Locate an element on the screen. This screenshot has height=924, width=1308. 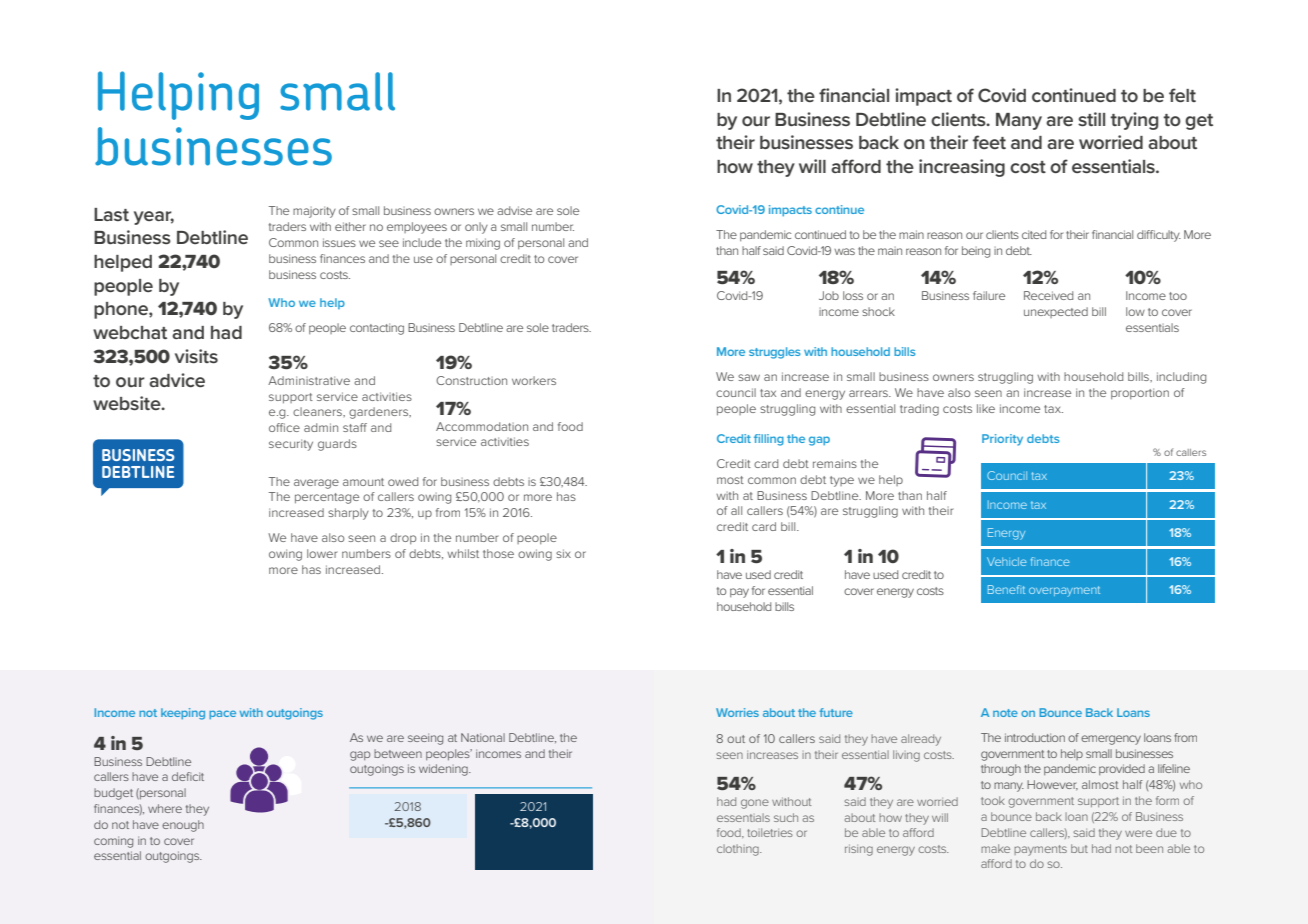
contacting is located at coordinates (377, 329).
